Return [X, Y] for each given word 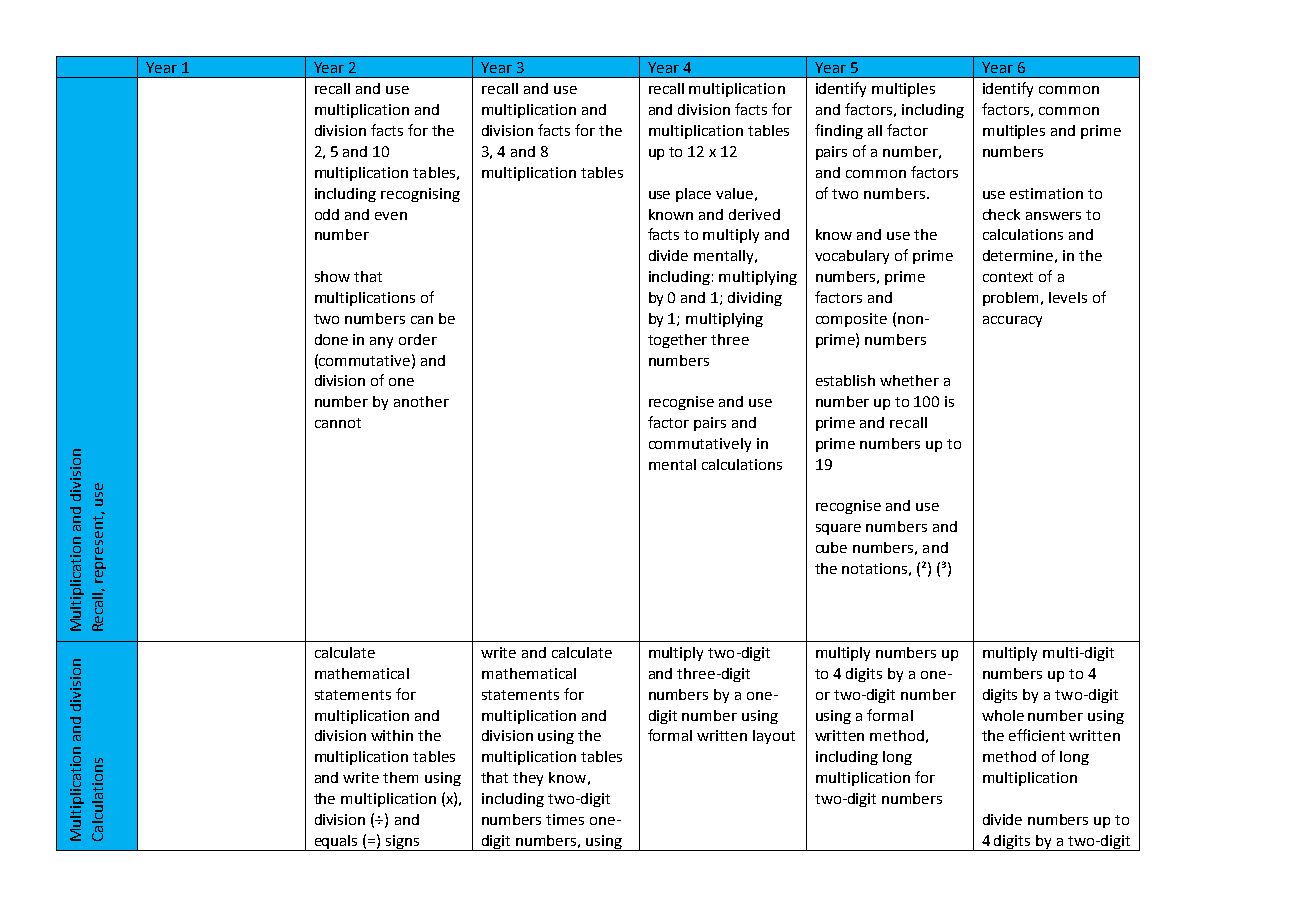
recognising [420, 195]
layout [774, 737]
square [838, 529]
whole [1003, 715]
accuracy [1012, 321]
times [565, 819]
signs [403, 843]
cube [831, 547]
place [693, 195]
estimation [1046, 193]
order [418, 339]
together [677, 341]
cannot [338, 423]
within [392, 735]
